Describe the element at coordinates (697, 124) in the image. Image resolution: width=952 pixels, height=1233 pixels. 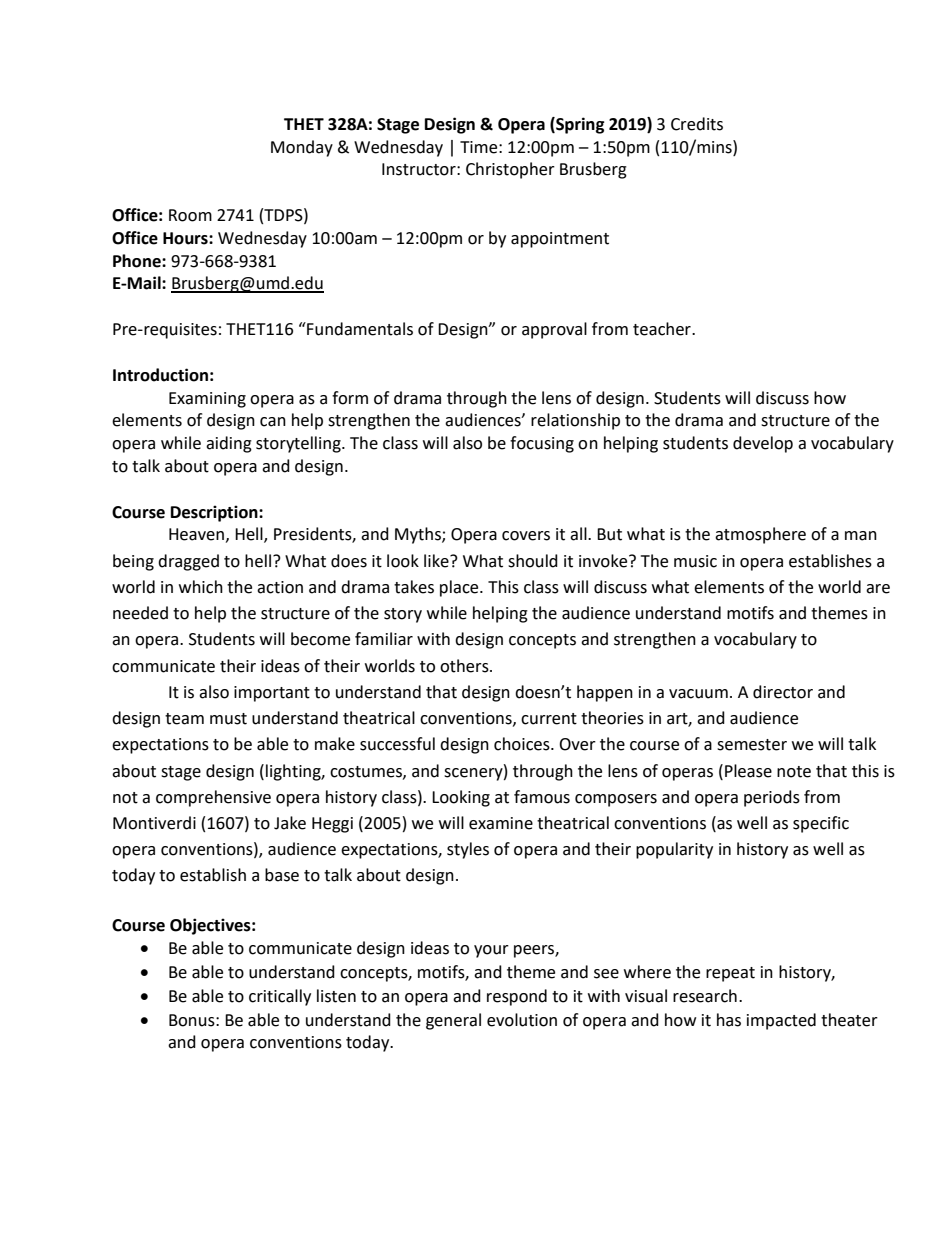
I see `Credits` at that location.
